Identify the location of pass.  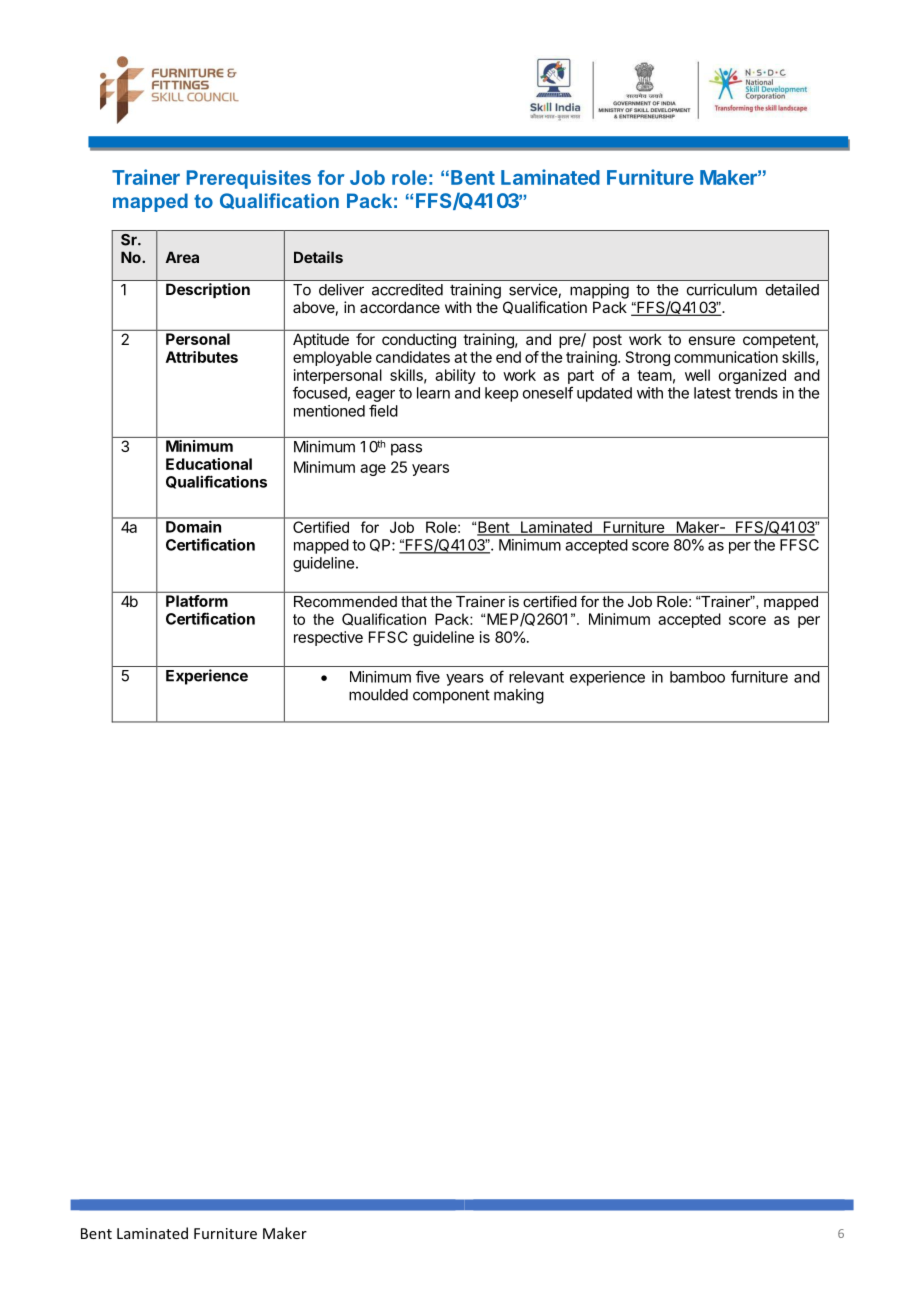
(406, 449).
